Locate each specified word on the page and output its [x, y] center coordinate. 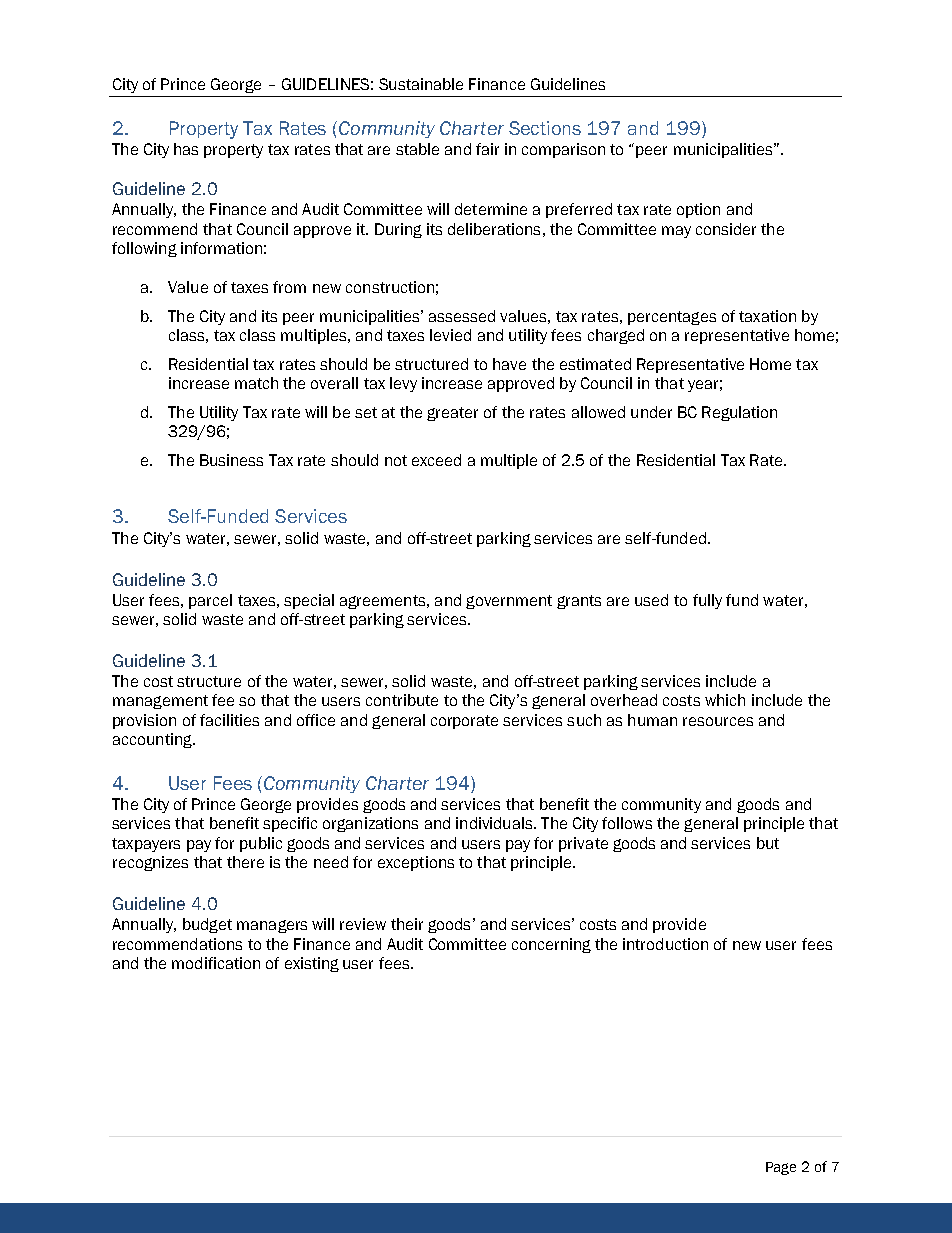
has [186, 149]
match [256, 383]
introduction [665, 944]
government [509, 602]
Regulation [739, 413]
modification [216, 963]
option [698, 210]
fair [487, 149]
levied [450, 335]
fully [707, 601]
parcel [210, 601]
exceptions [416, 863]
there [245, 862]
